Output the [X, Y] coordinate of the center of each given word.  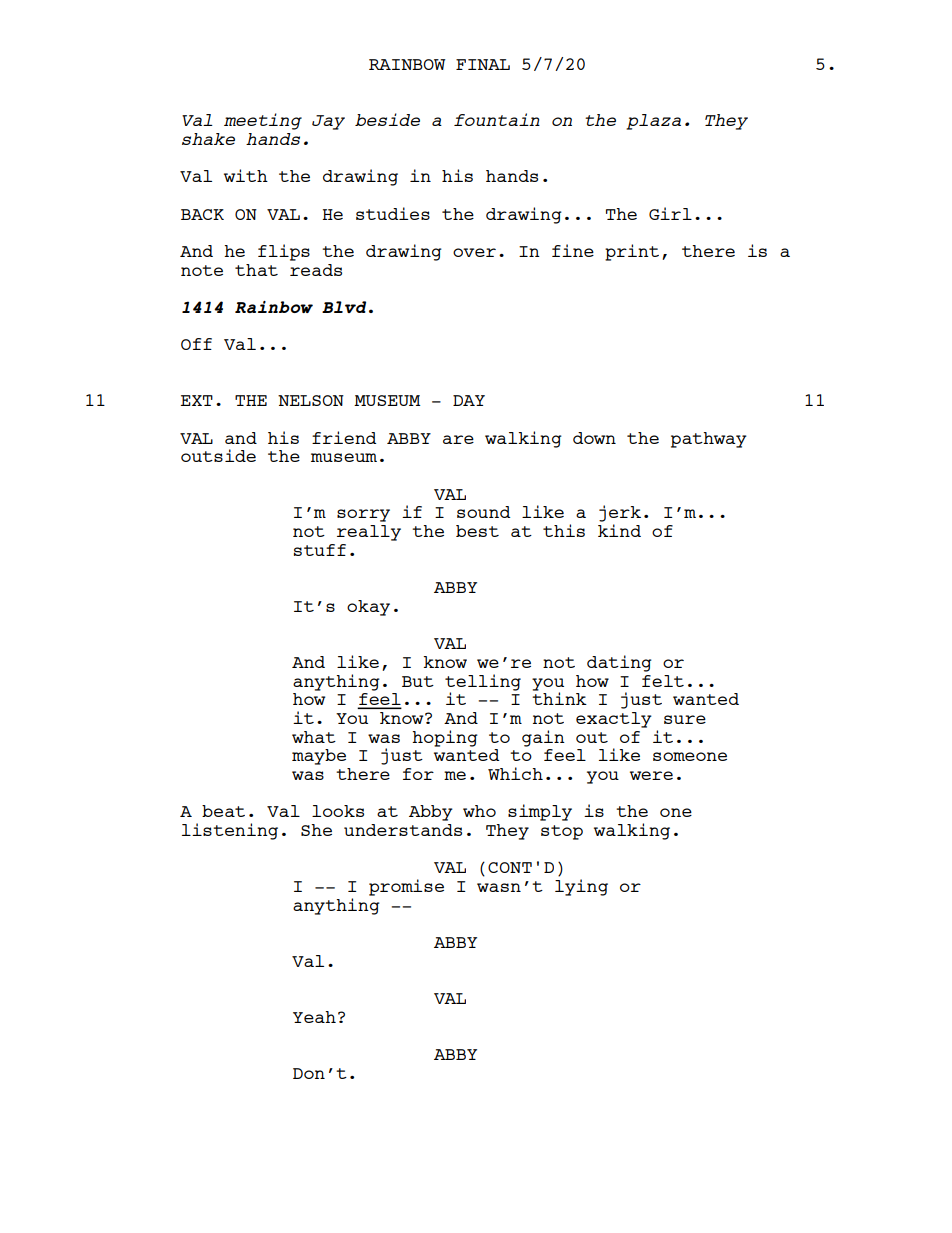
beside [387, 119]
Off [196, 344]
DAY [469, 400]
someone [690, 756]
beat [223, 811]
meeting [263, 121]
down [594, 438]
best [477, 531]
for [418, 774]
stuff [320, 550]
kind [619, 530]
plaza [653, 122]
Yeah [314, 1017]
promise [406, 887]
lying [581, 887]
